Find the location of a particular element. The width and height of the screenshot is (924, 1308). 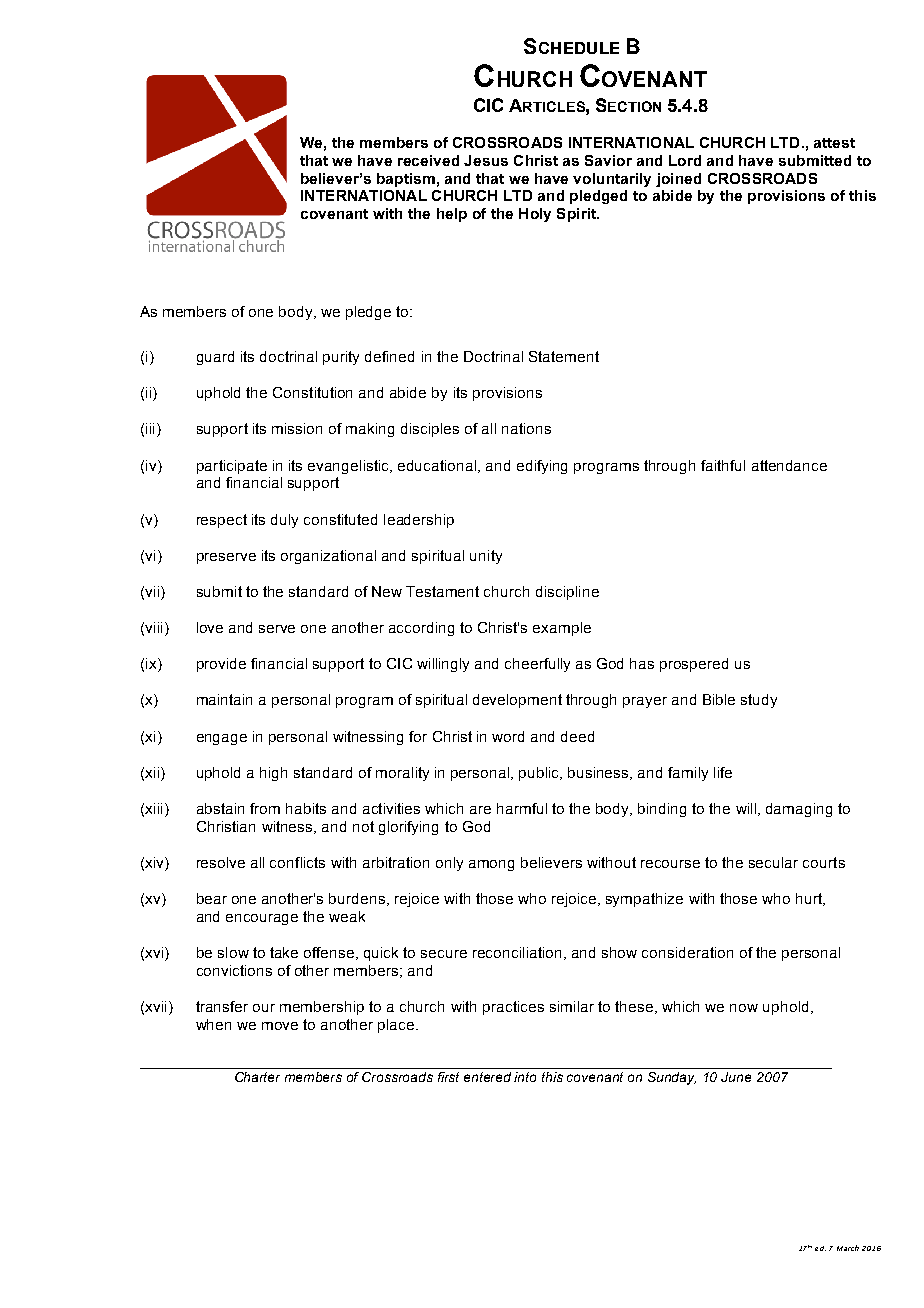

baptism is located at coordinates (406, 180).
